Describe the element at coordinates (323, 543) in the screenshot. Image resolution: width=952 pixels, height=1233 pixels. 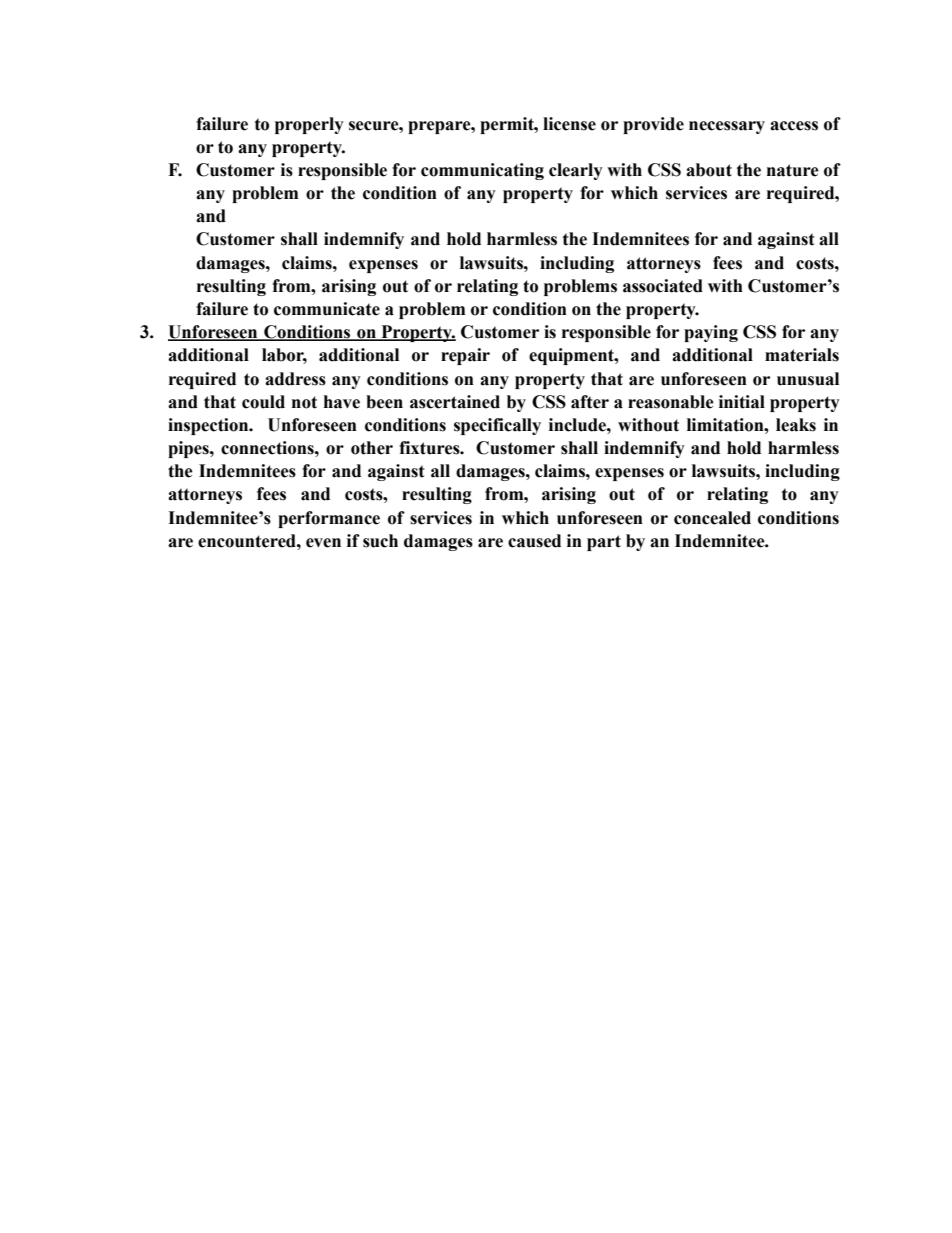
I see `even` at that location.
